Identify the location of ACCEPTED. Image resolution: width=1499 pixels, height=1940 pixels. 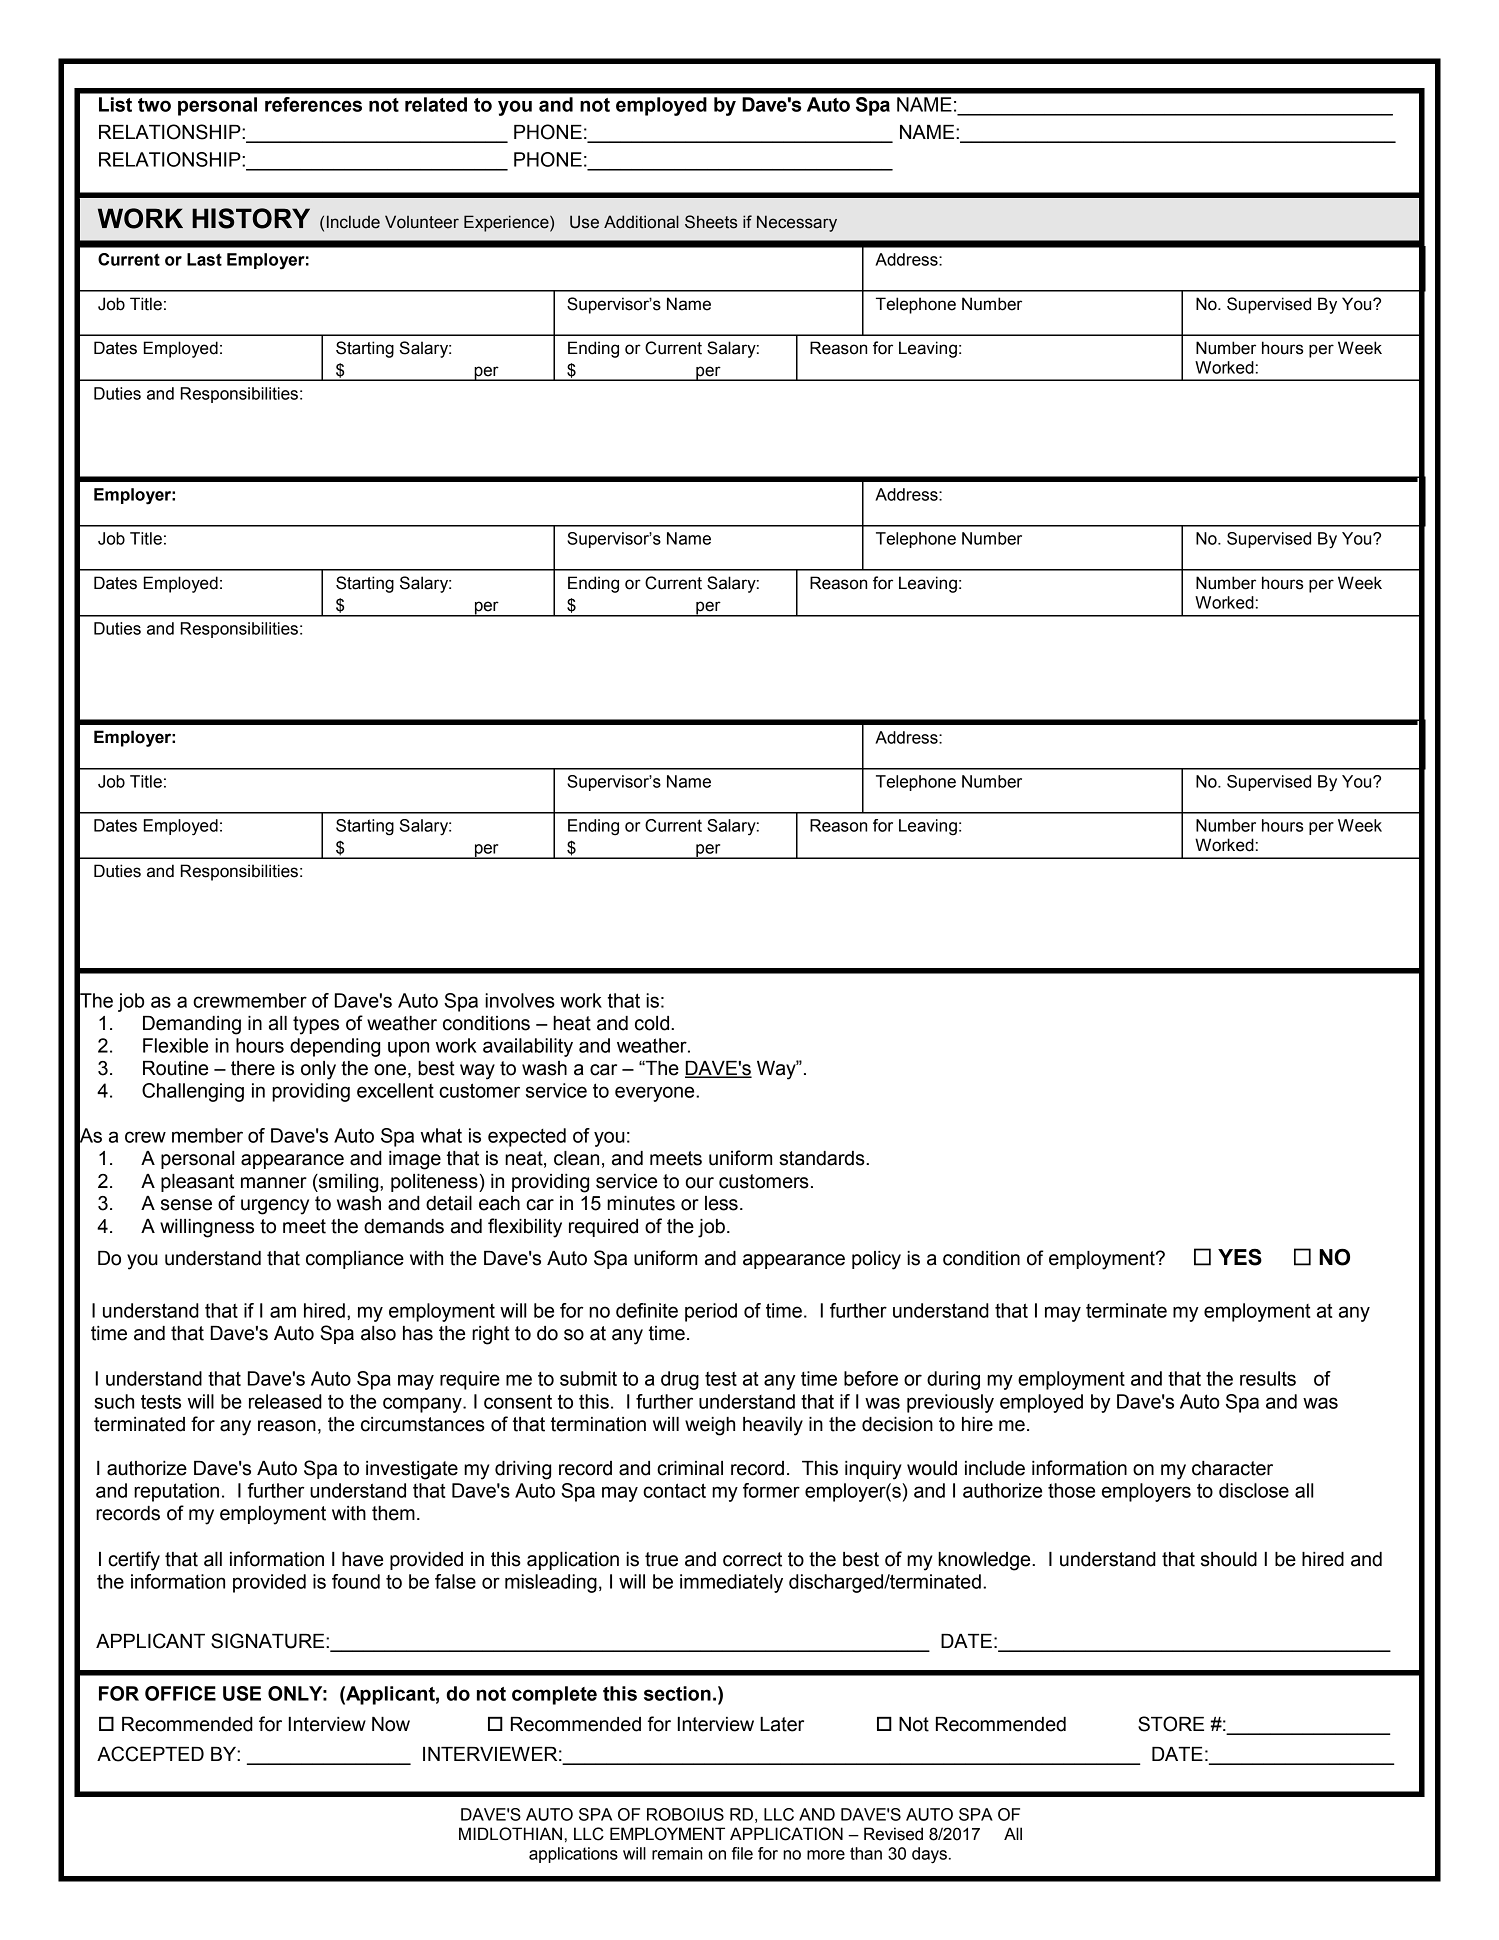
(150, 1754).
